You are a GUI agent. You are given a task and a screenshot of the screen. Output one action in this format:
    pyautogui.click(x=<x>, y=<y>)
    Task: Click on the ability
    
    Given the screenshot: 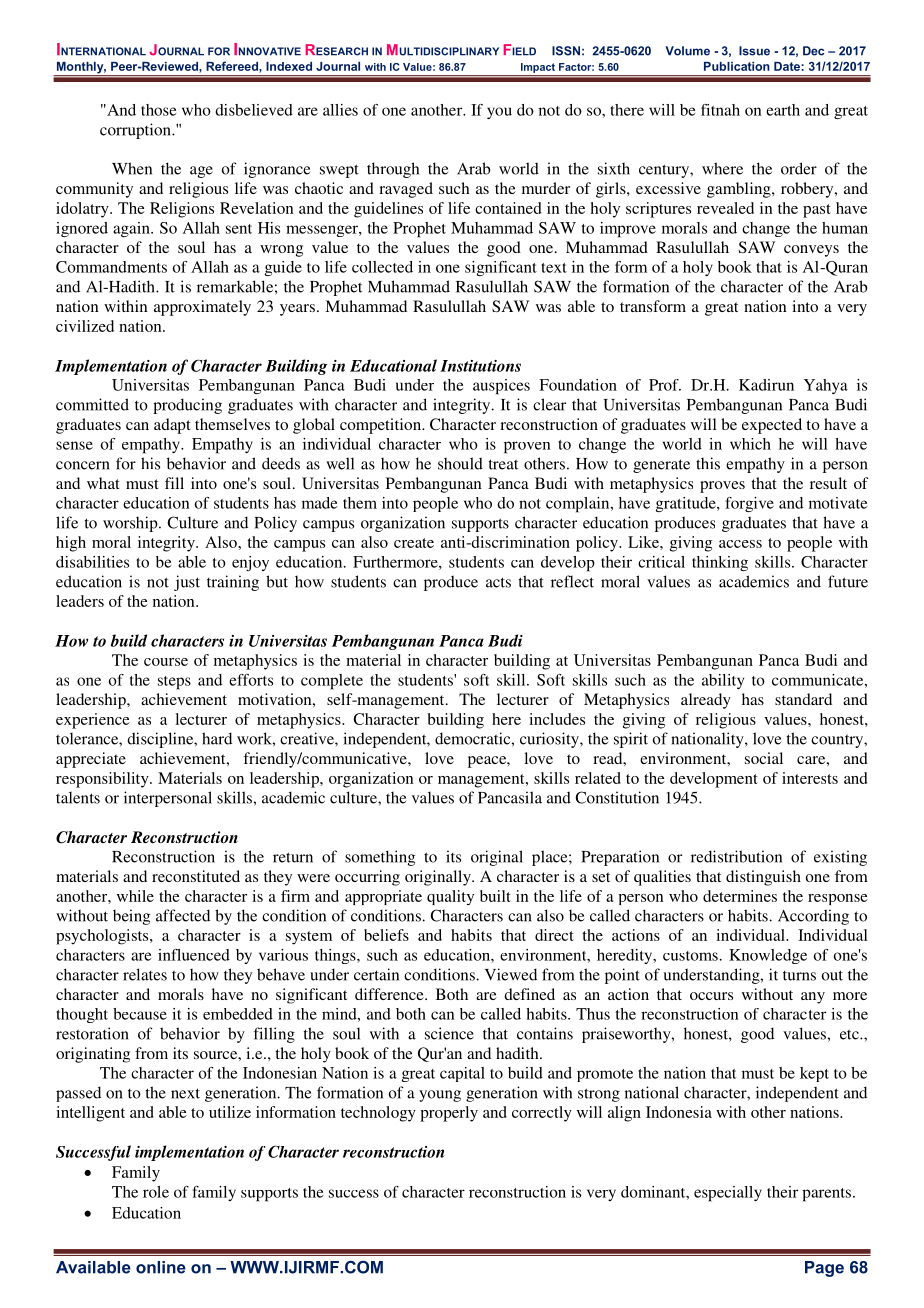 What is the action you would take?
    pyautogui.click(x=723, y=681)
